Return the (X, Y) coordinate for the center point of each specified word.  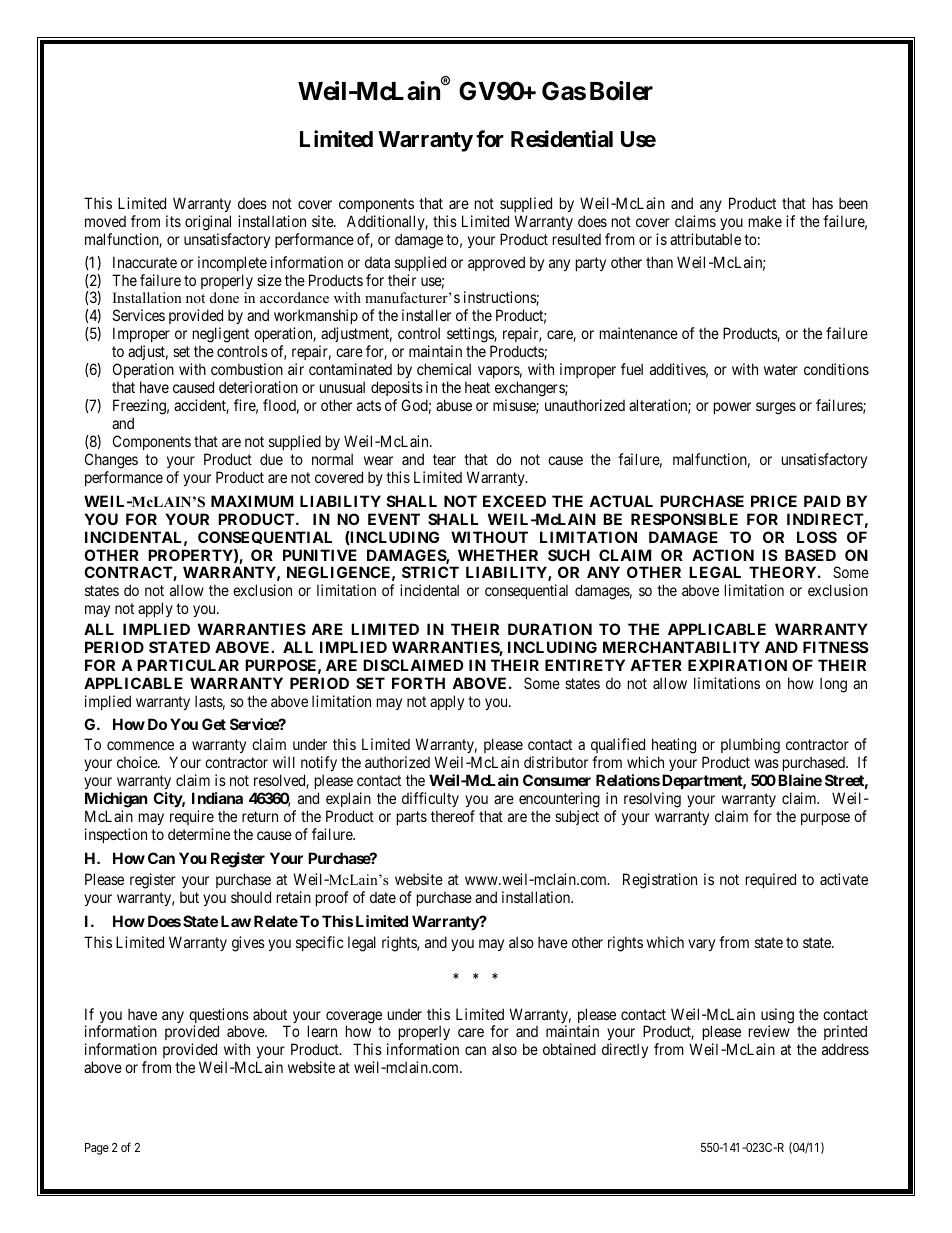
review (769, 1031)
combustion (247, 369)
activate (844, 879)
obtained (569, 1049)
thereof (453, 816)
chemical (444, 369)
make (765, 221)
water (781, 369)
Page (97, 1149)
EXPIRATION (737, 665)
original (208, 223)
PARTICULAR (188, 665)
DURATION (550, 629)
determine (199, 834)
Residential (562, 139)
